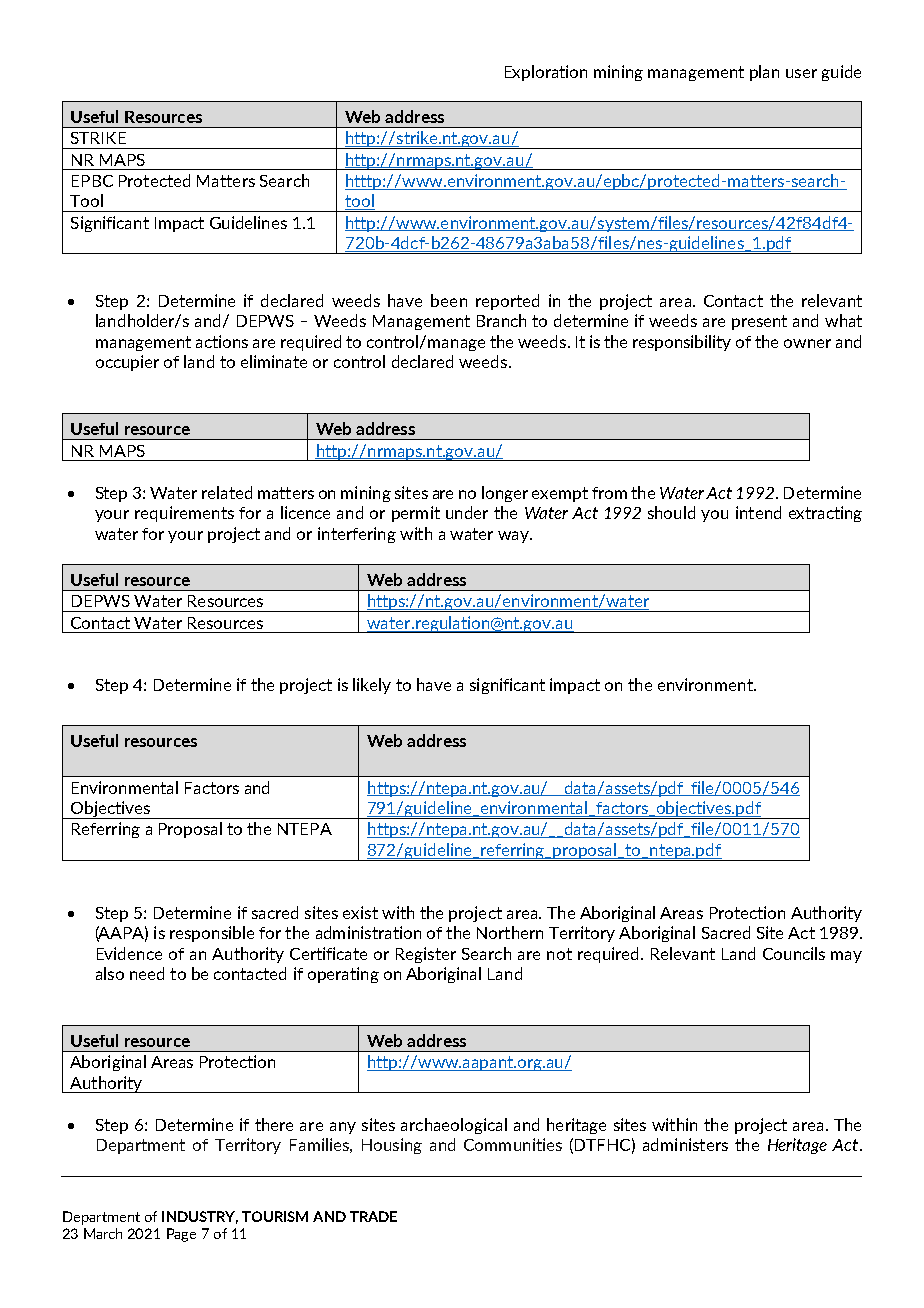  I want to click on plan, so click(764, 73).
